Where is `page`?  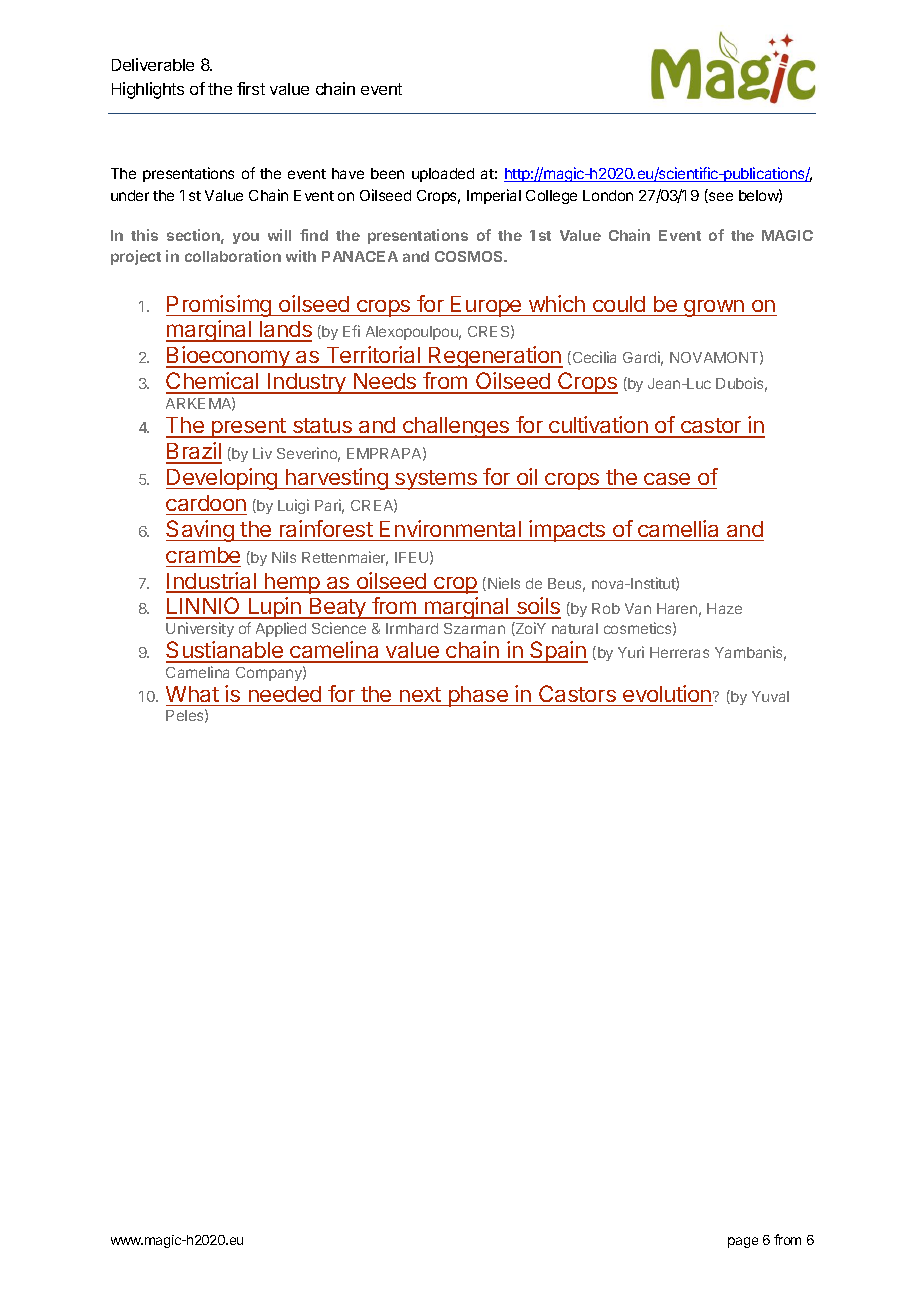
page is located at coordinates (743, 1242).
